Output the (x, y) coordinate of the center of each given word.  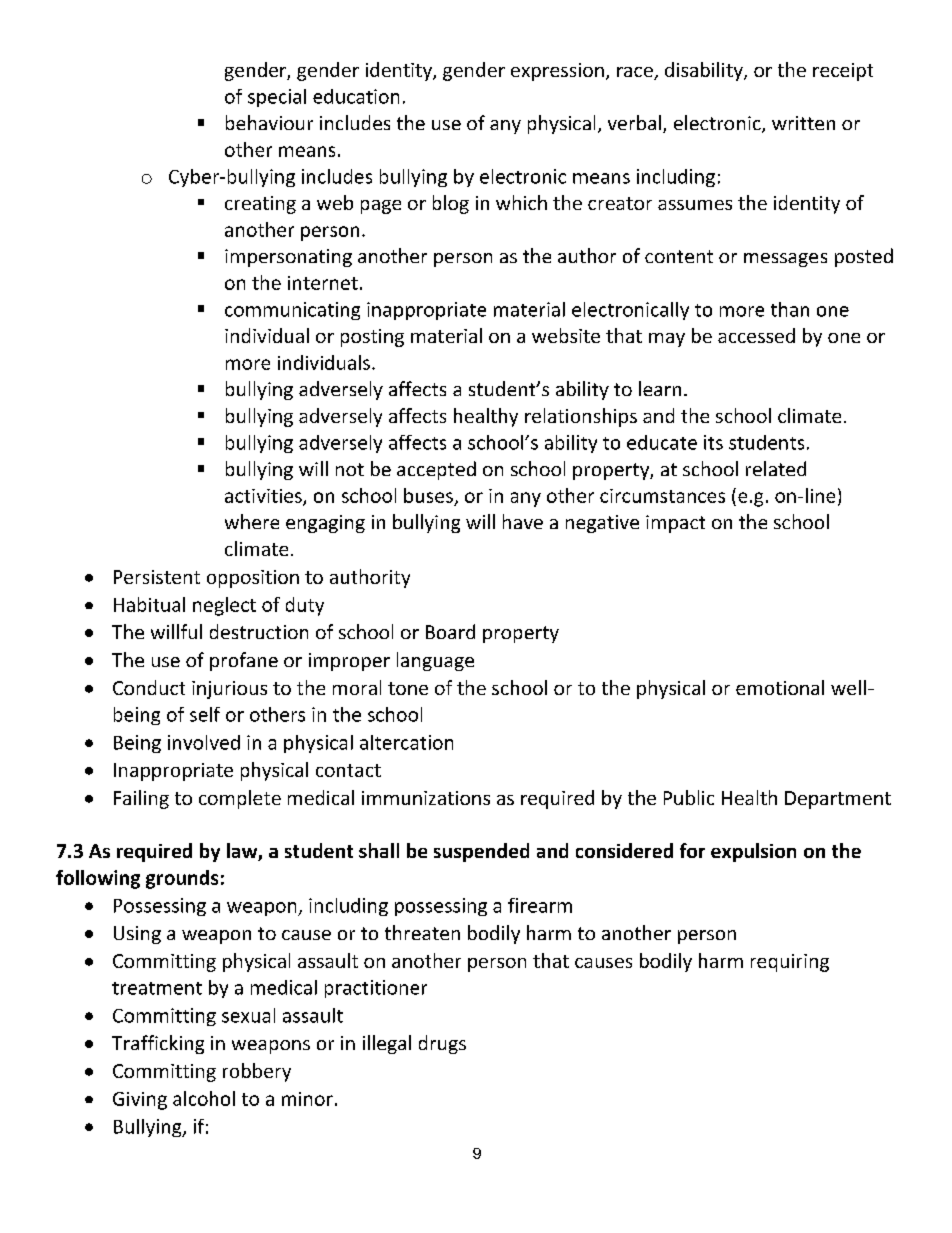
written (803, 123)
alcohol (204, 1098)
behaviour (269, 122)
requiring (790, 963)
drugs (442, 1044)
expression (557, 72)
